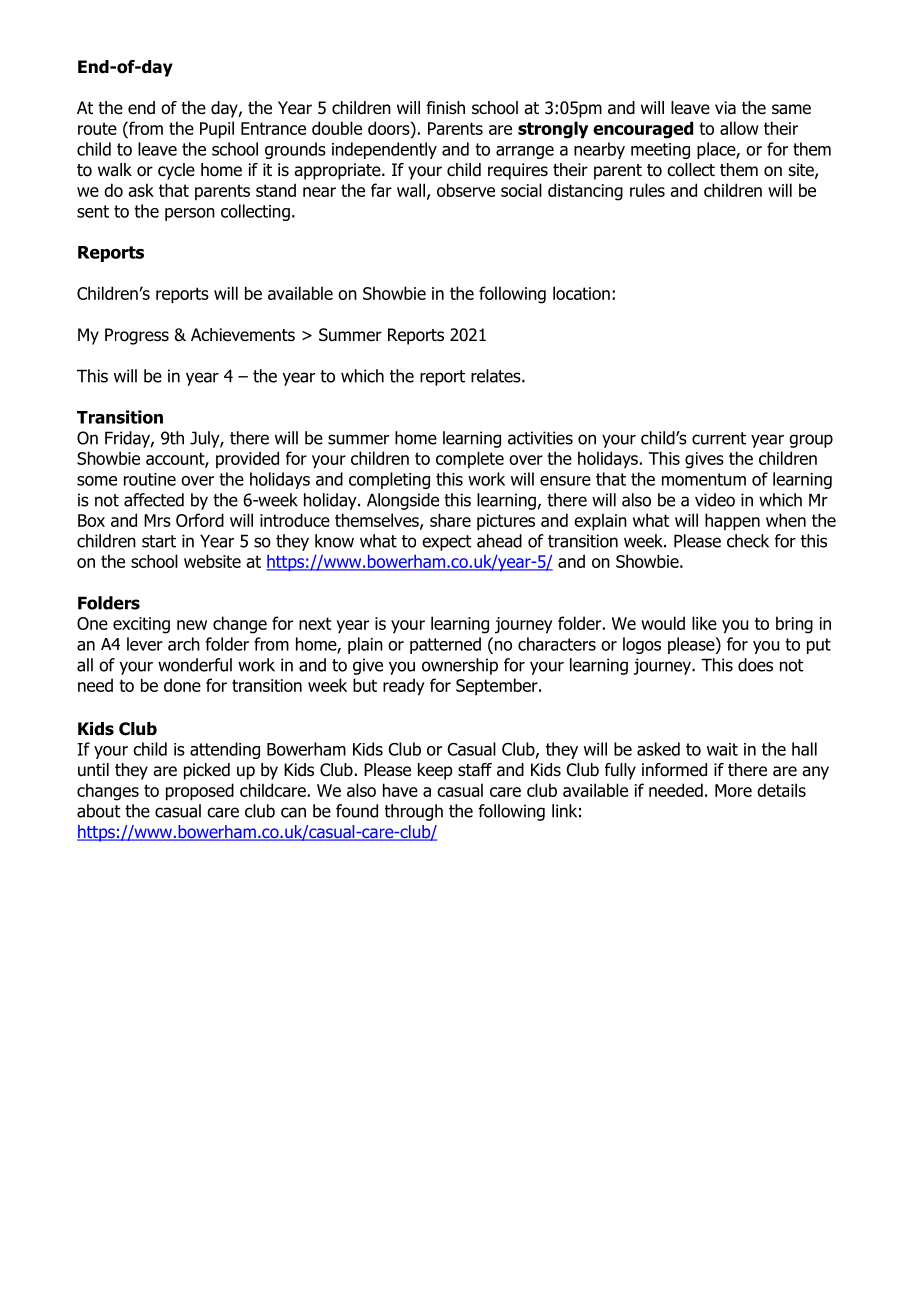  What do you see at coordinates (470, 459) in the document?
I see `complete` at bounding box center [470, 459].
